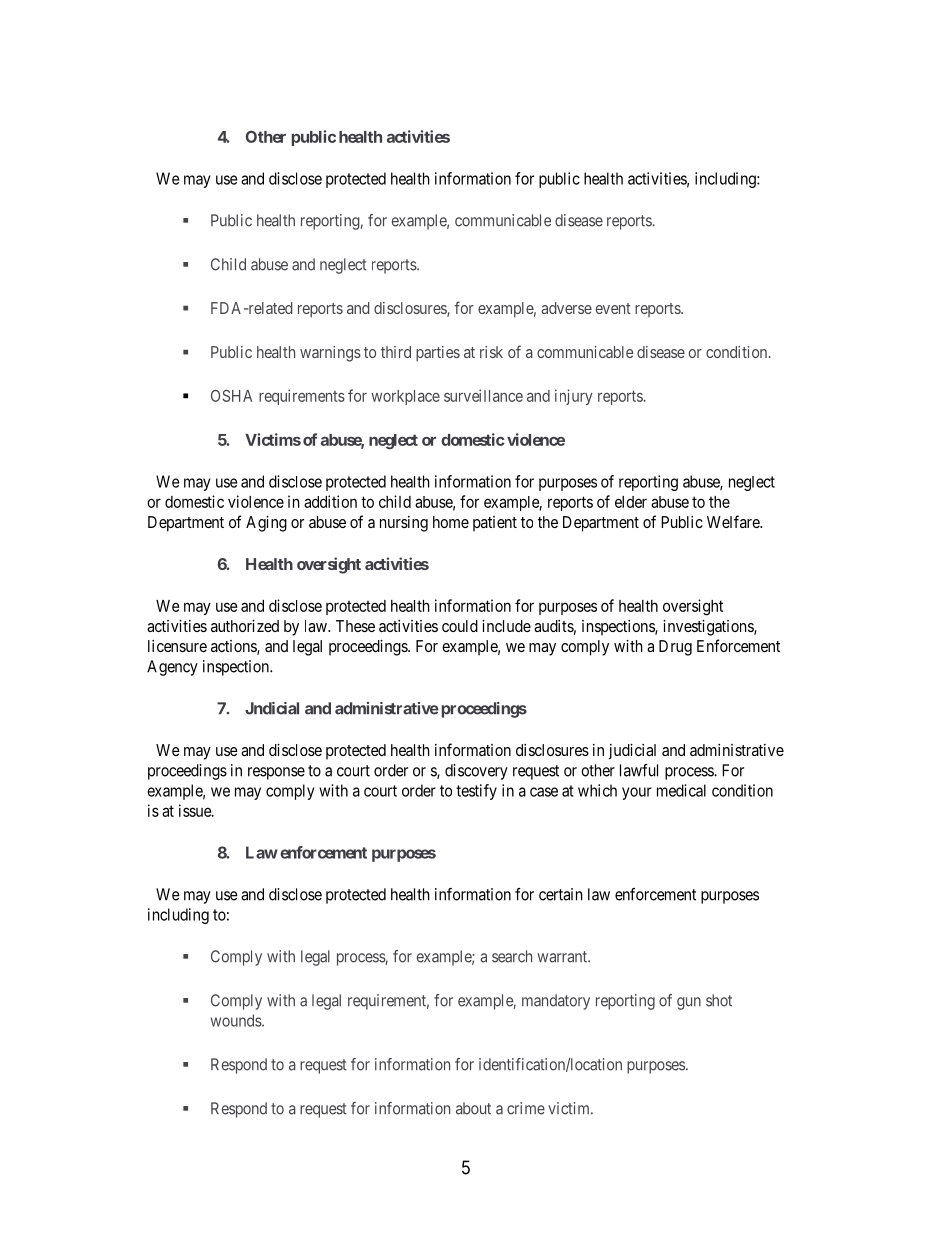 This document has width=952, height=1233. What do you see at coordinates (632, 752) in the document?
I see `judicial` at bounding box center [632, 752].
